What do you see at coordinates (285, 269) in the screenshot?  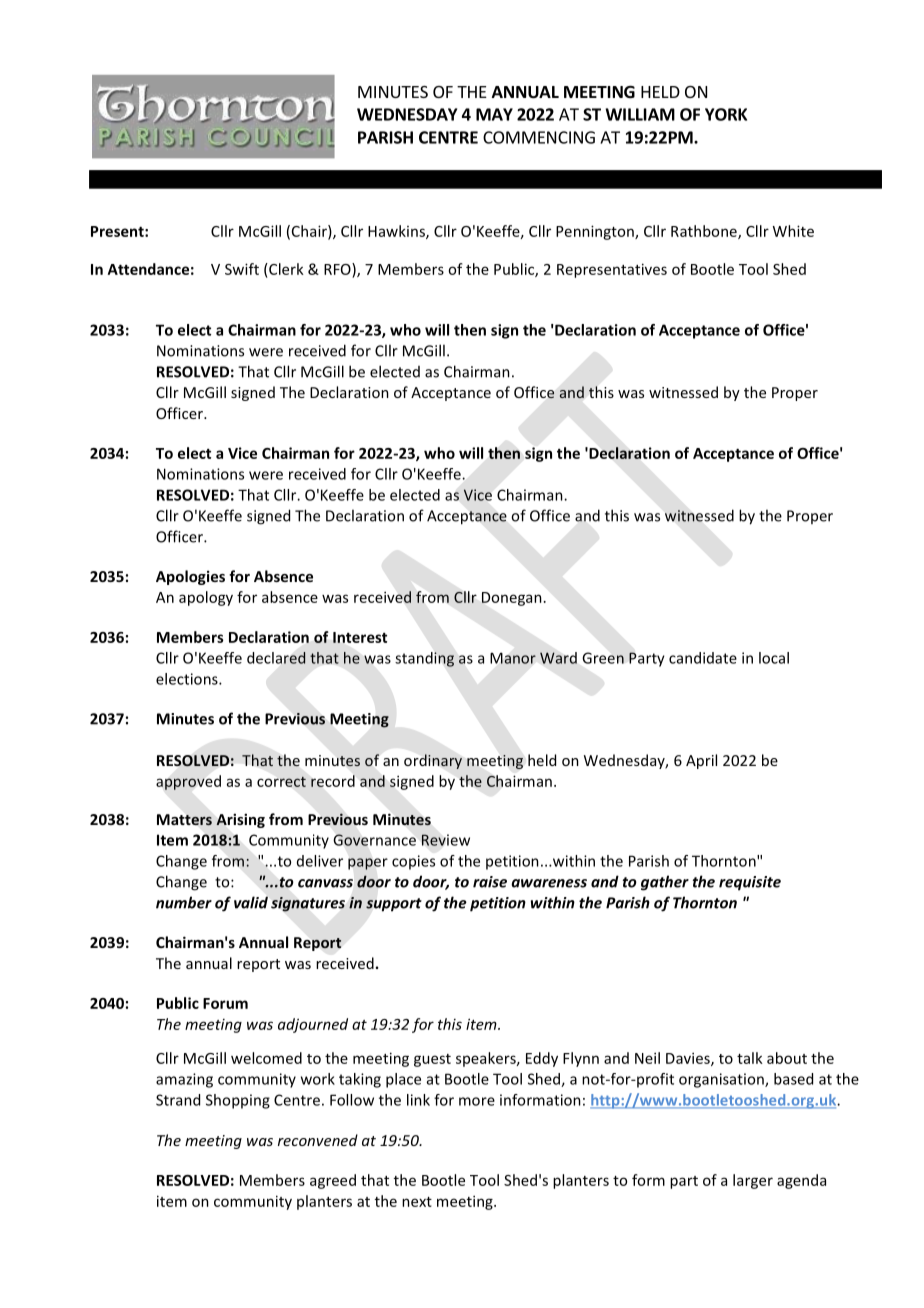 I see `Clerk` at bounding box center [285, 269].
